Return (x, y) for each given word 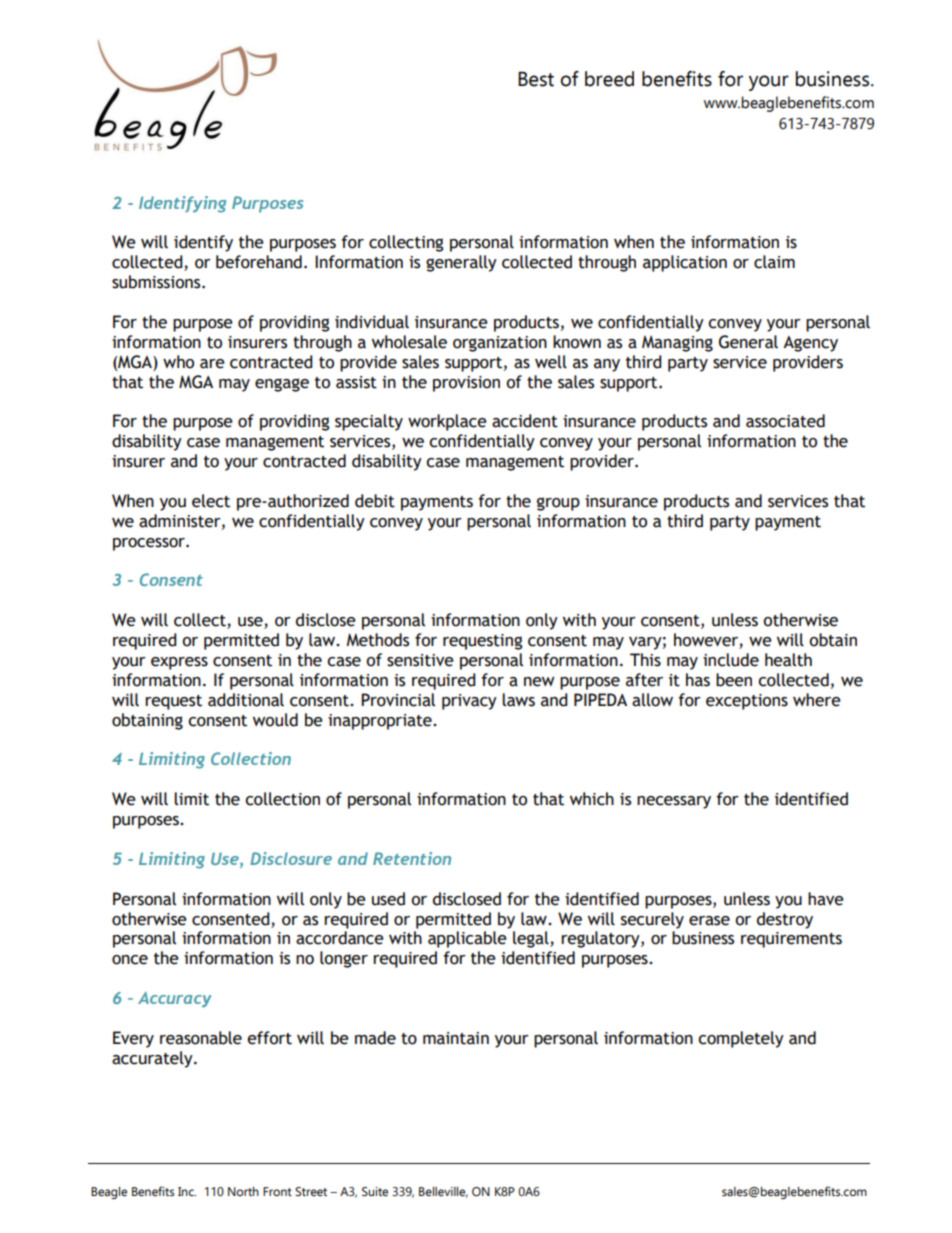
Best (536, 79)
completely (741, 1039)
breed (609, 79)
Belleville (443, 1192)
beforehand (259, 262)
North (243, 1191)
